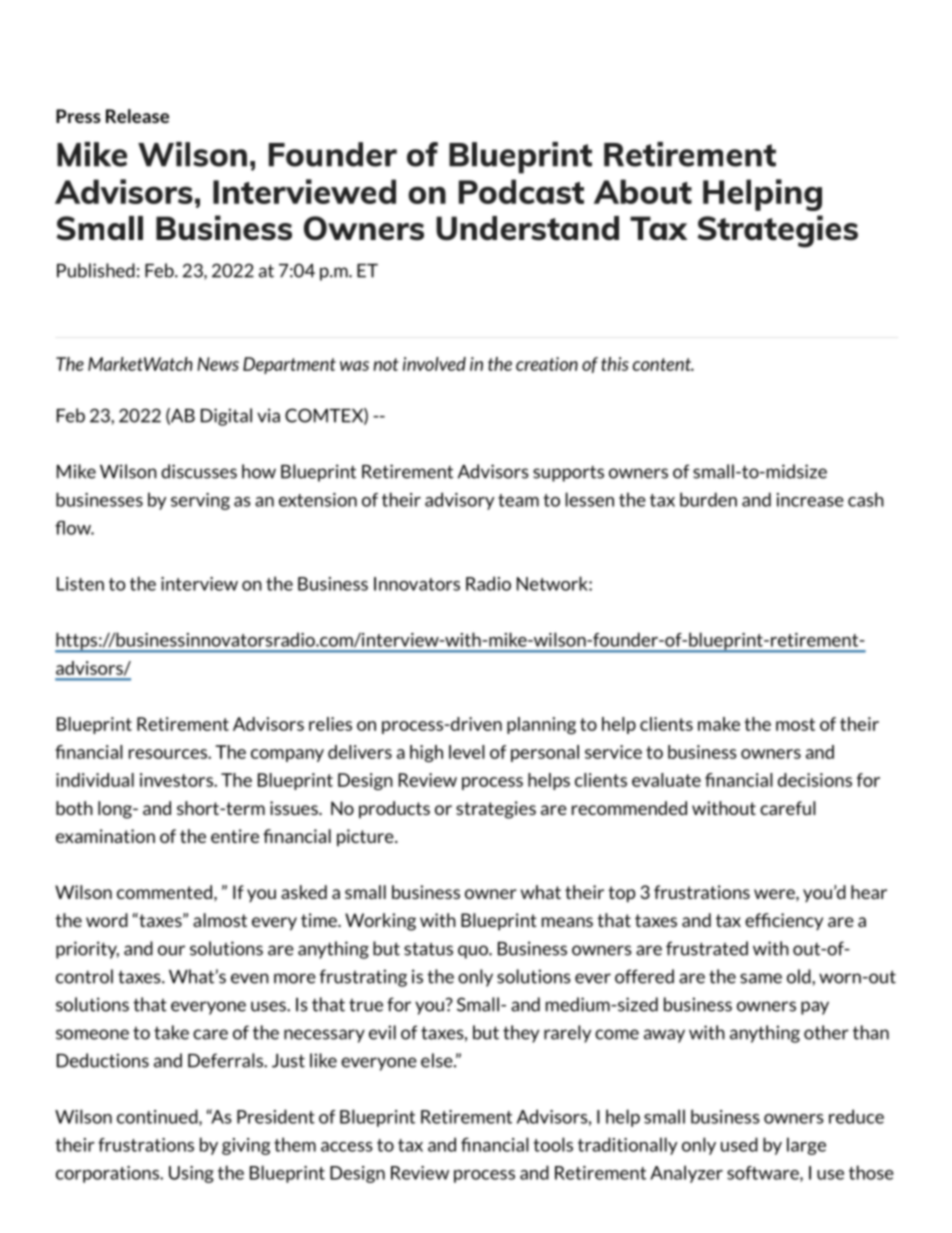 The width and height of the screenshot is (952, 1233). What do you see at coordinates (226, 417) in the screenshot?
I see `Digital` at bounding box center [226, 417].
